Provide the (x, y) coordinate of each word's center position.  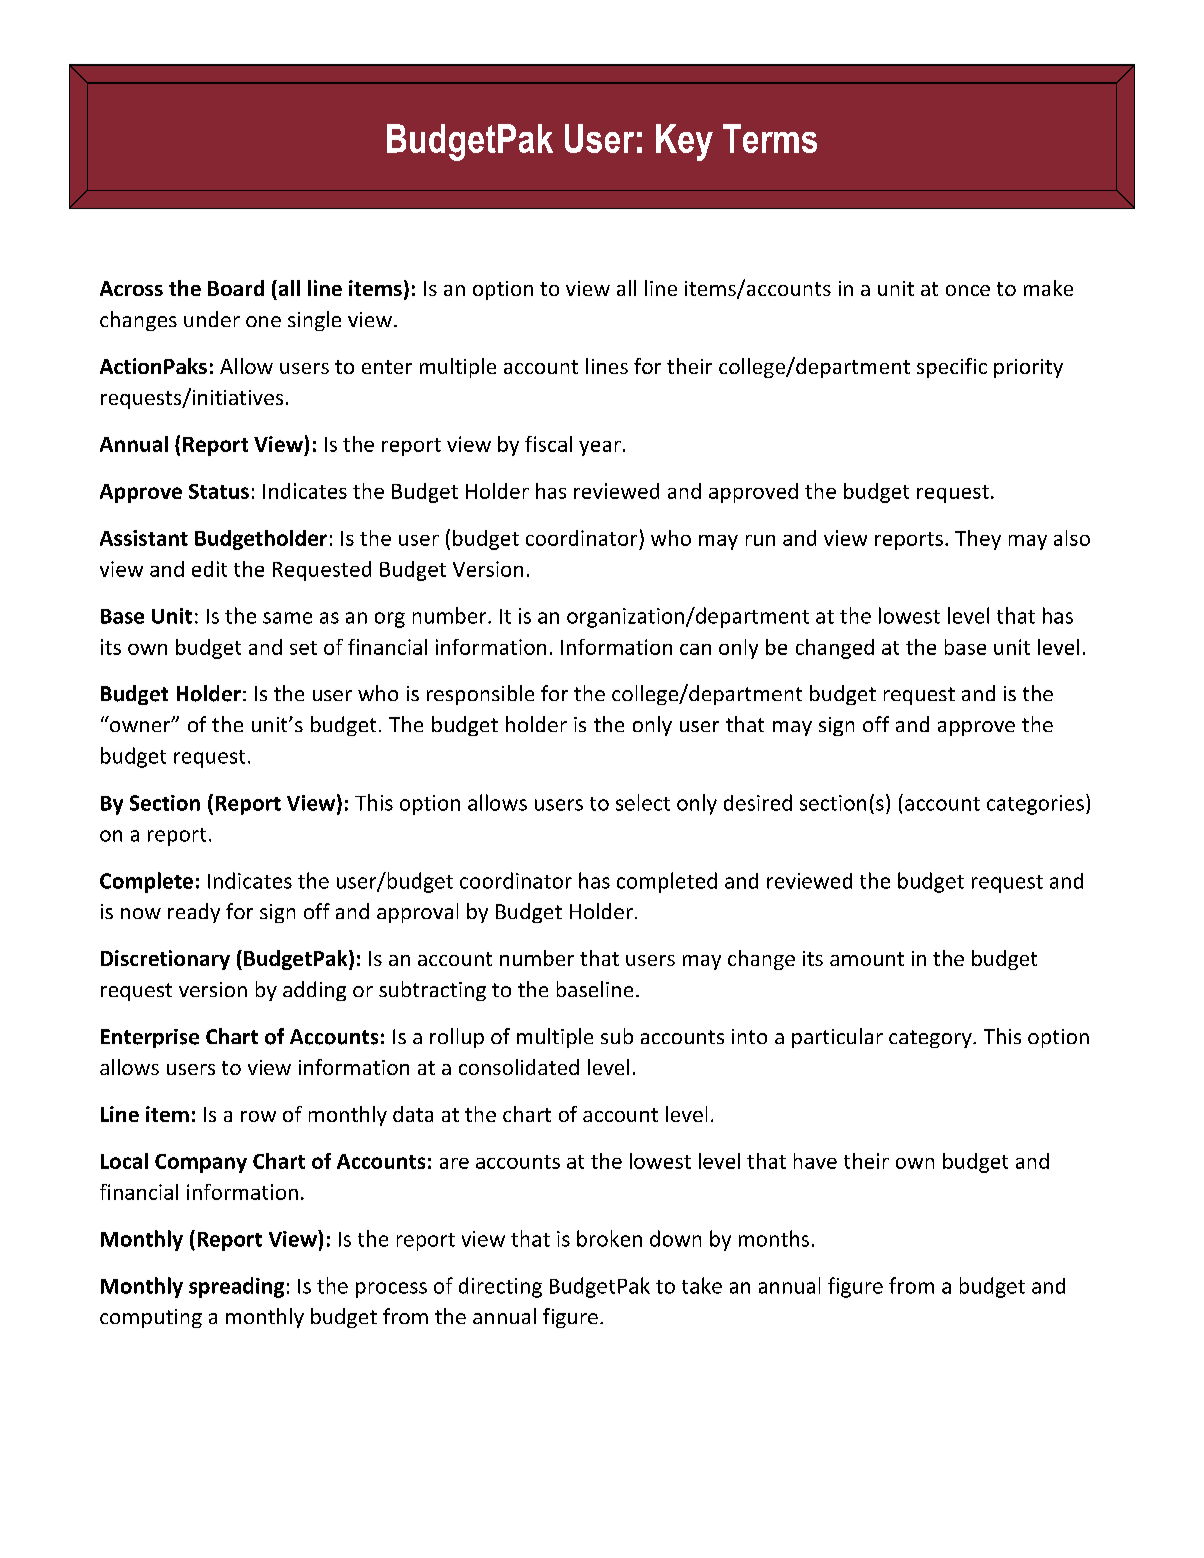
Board (236, 288)
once (968, 290)
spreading (236, 1287)
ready (194, 913)
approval (417, 913)
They (978, 540)
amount (867, 959)
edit (209, 569)
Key (684, 142)
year (600, 448)
